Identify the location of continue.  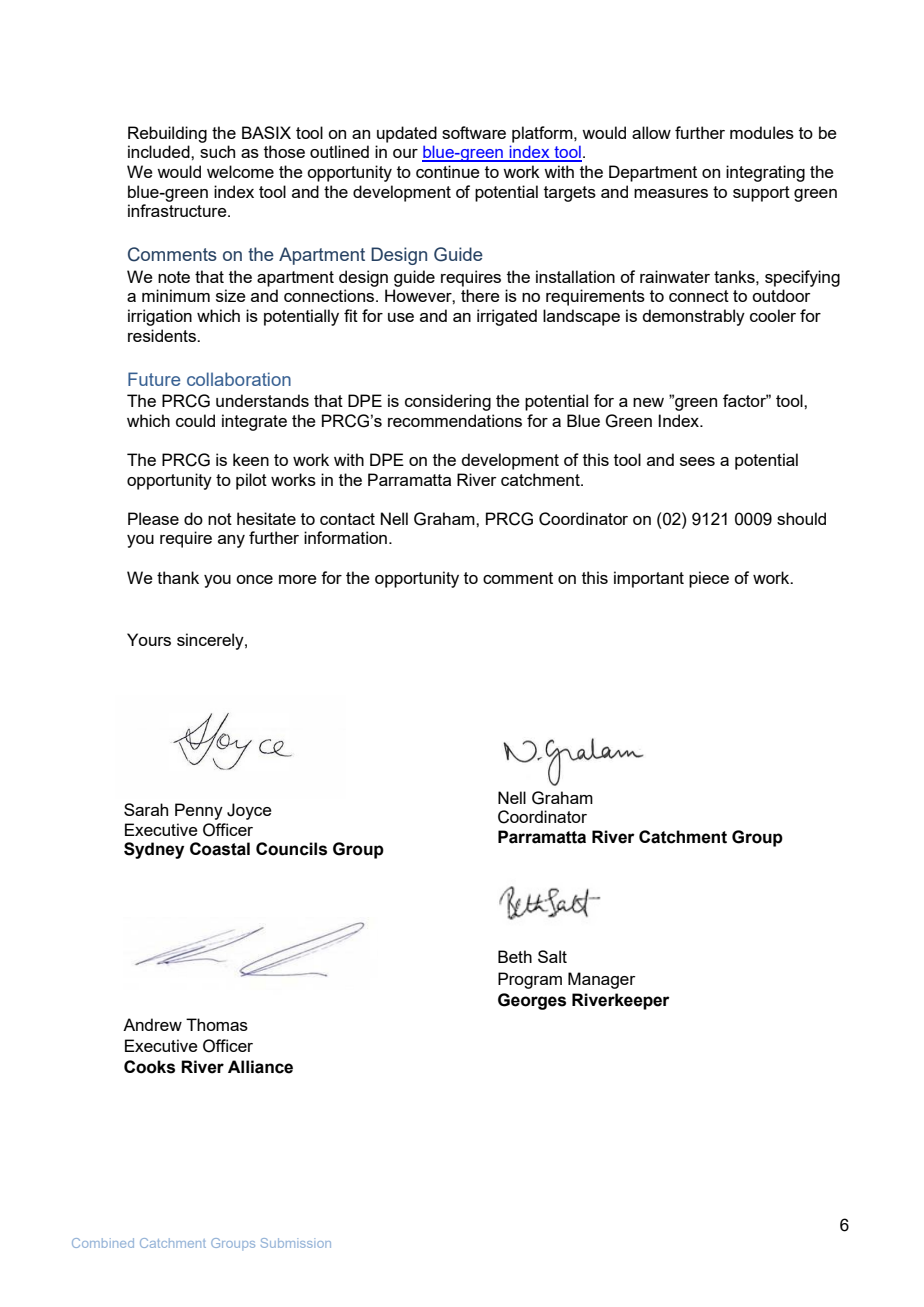
(448, 171).
